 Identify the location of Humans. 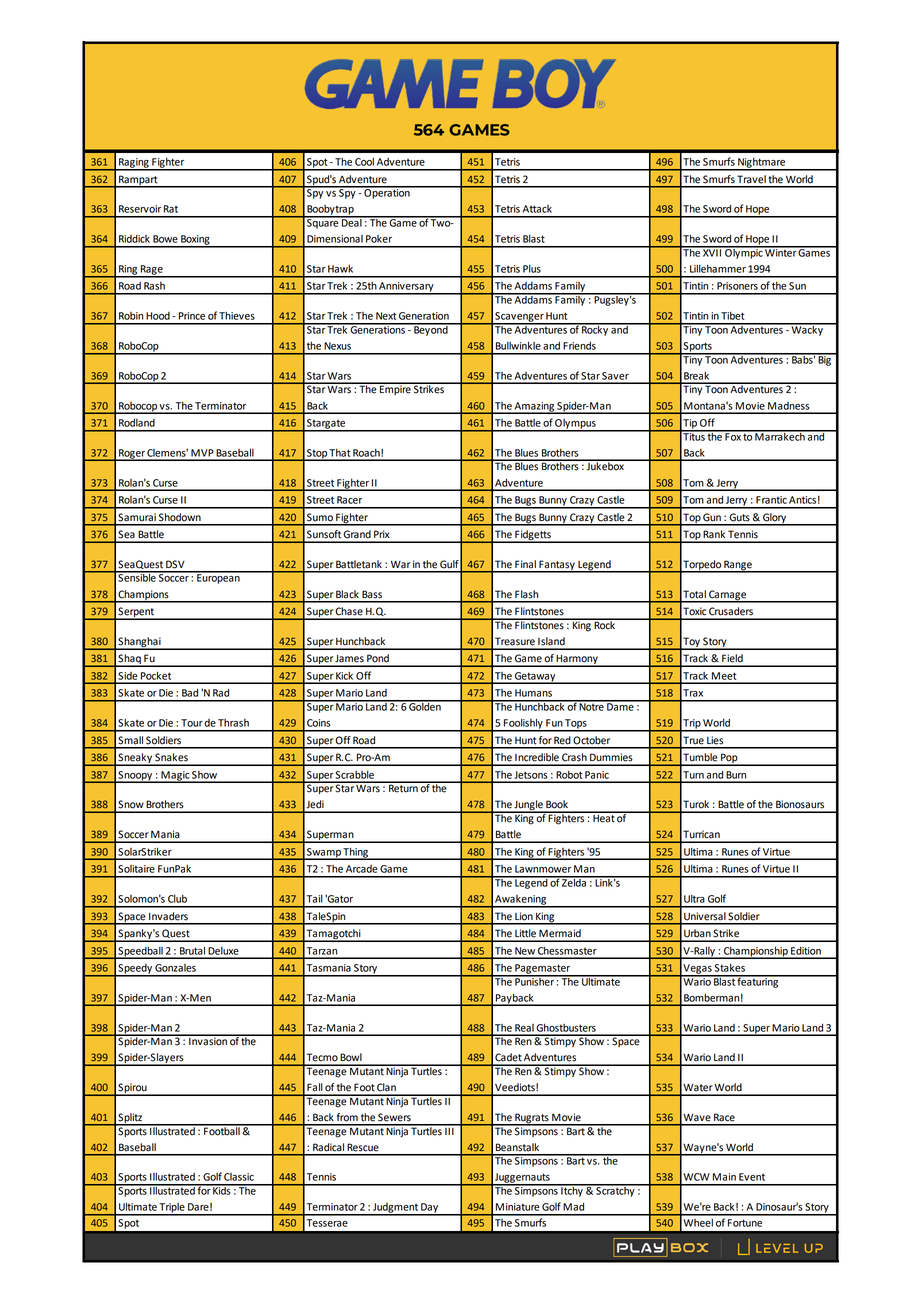
(533, 693).
